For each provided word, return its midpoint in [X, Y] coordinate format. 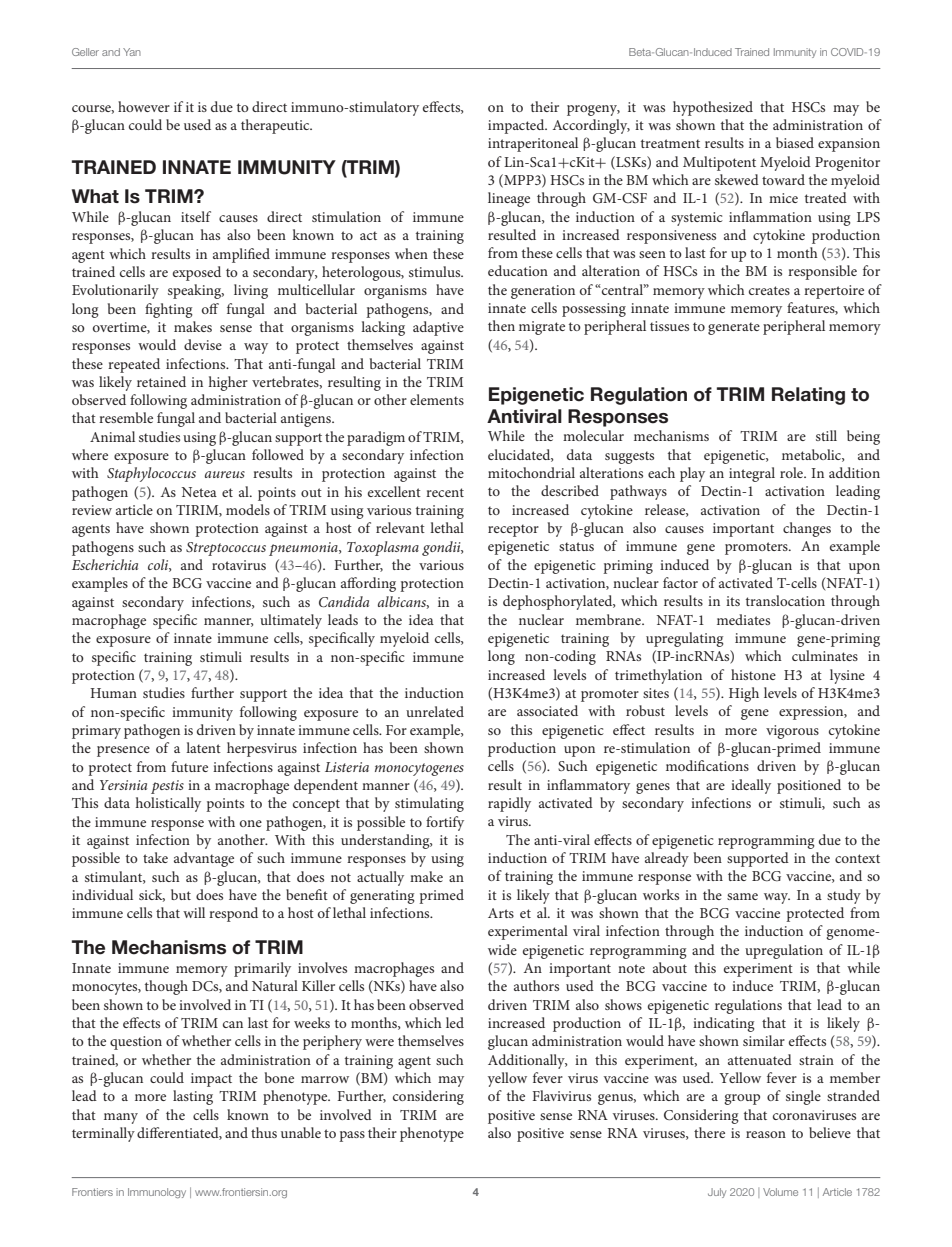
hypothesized [713, 108]
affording [368, 584]
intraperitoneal [533, 144]
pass [352, 1136]
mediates [743, 619]
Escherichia [105, 564]
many [121, 1118]
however [144, 106]
